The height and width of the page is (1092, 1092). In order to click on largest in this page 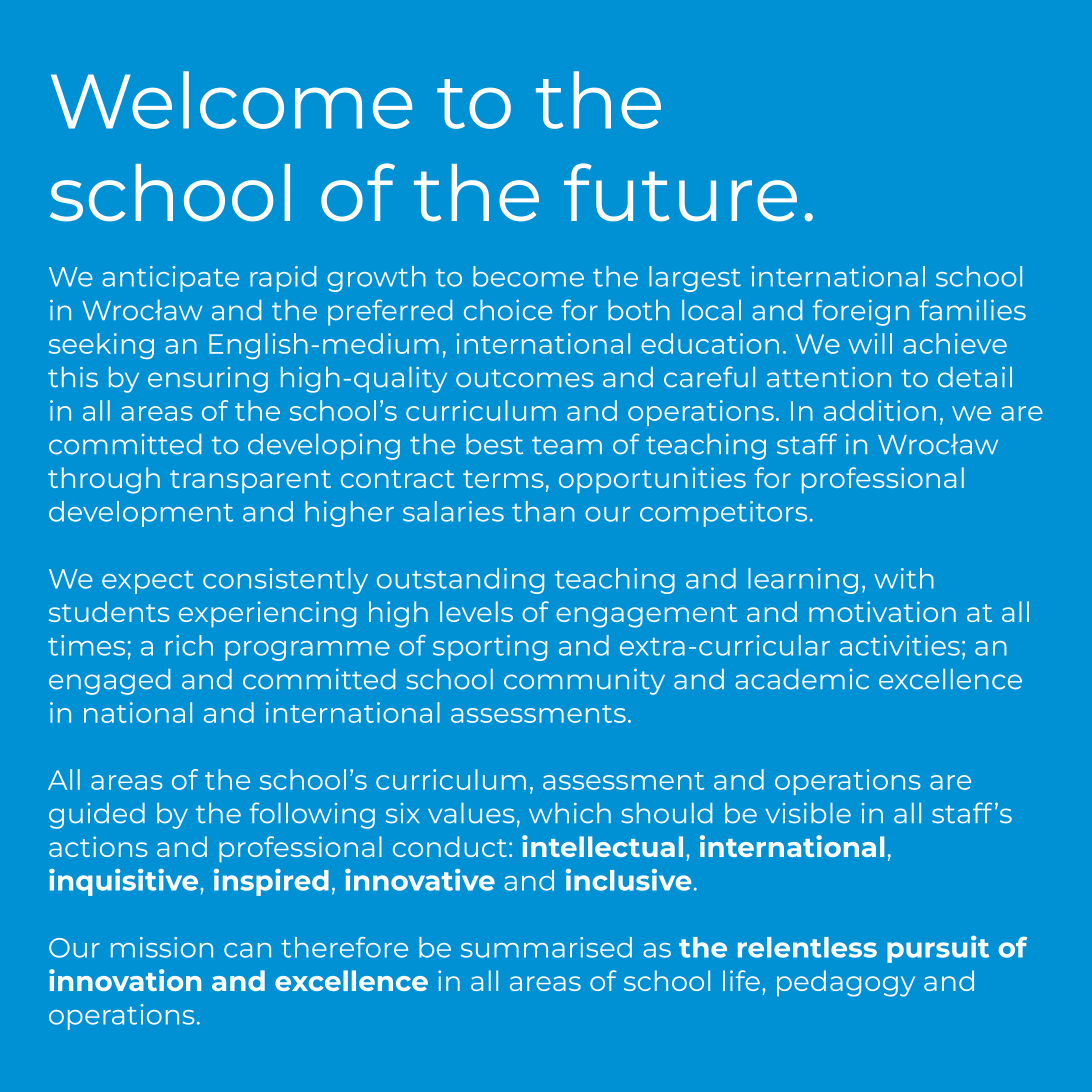, I will do `click(695, 279)`.
